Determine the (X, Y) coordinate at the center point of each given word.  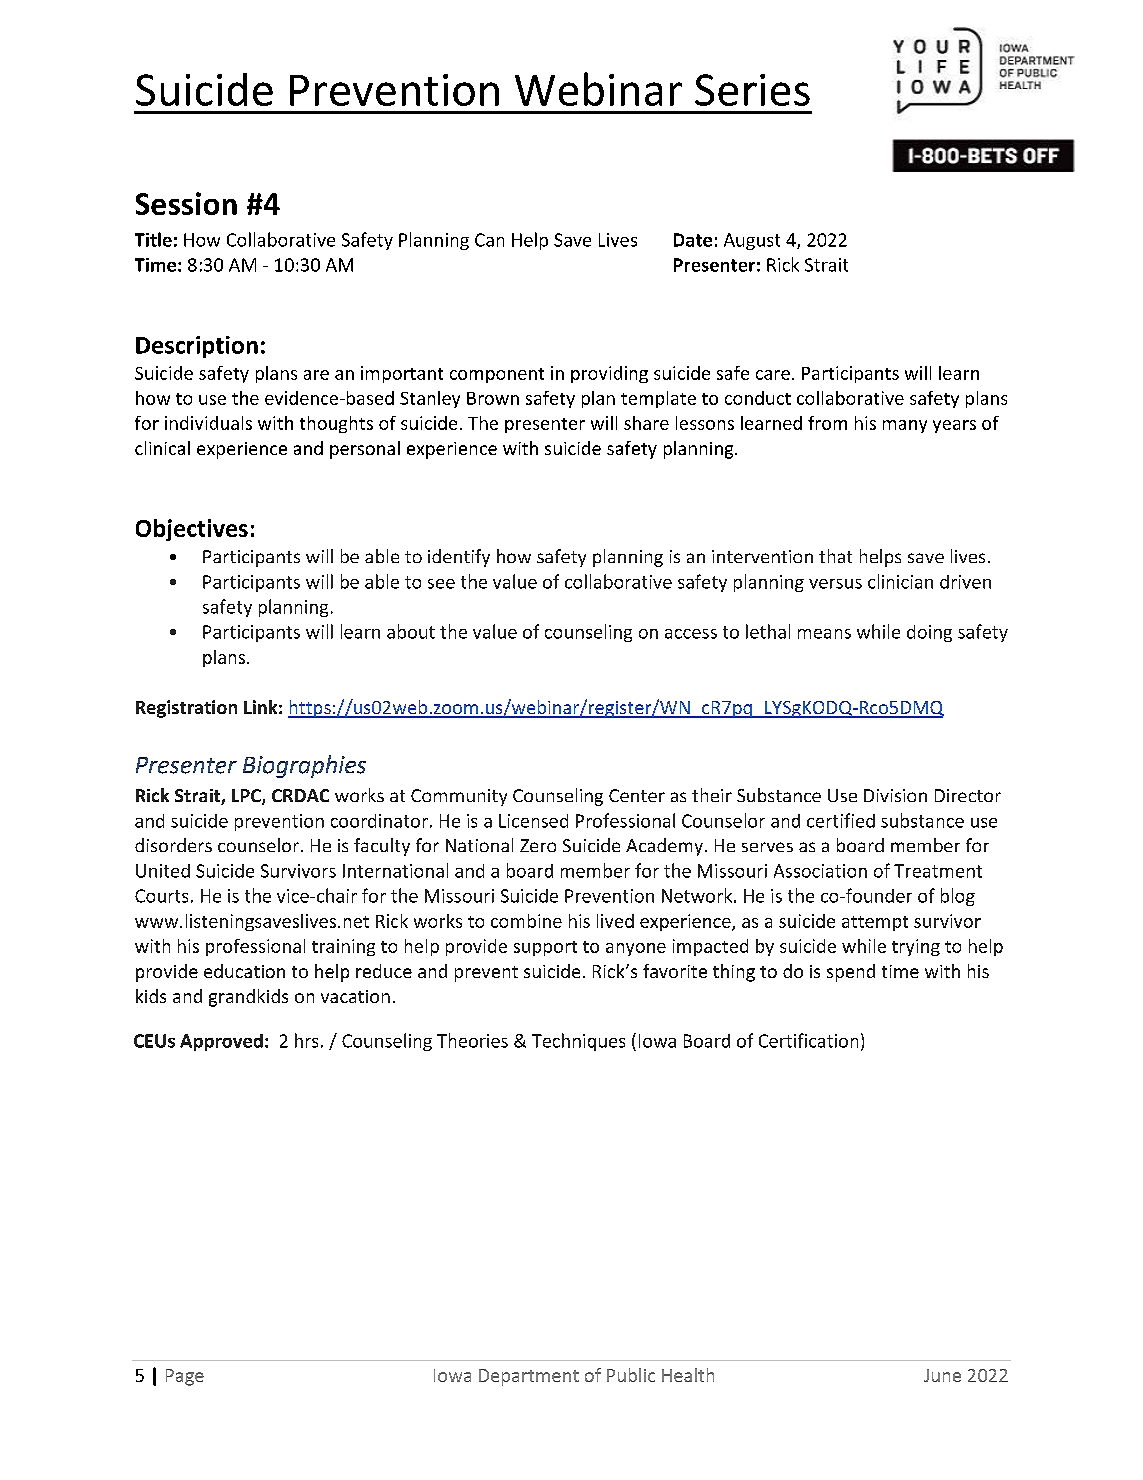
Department (529, 1377)
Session (186, 203)
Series (752, 90)
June (942, 1375)
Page (185, 1377)
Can (489, 240)
